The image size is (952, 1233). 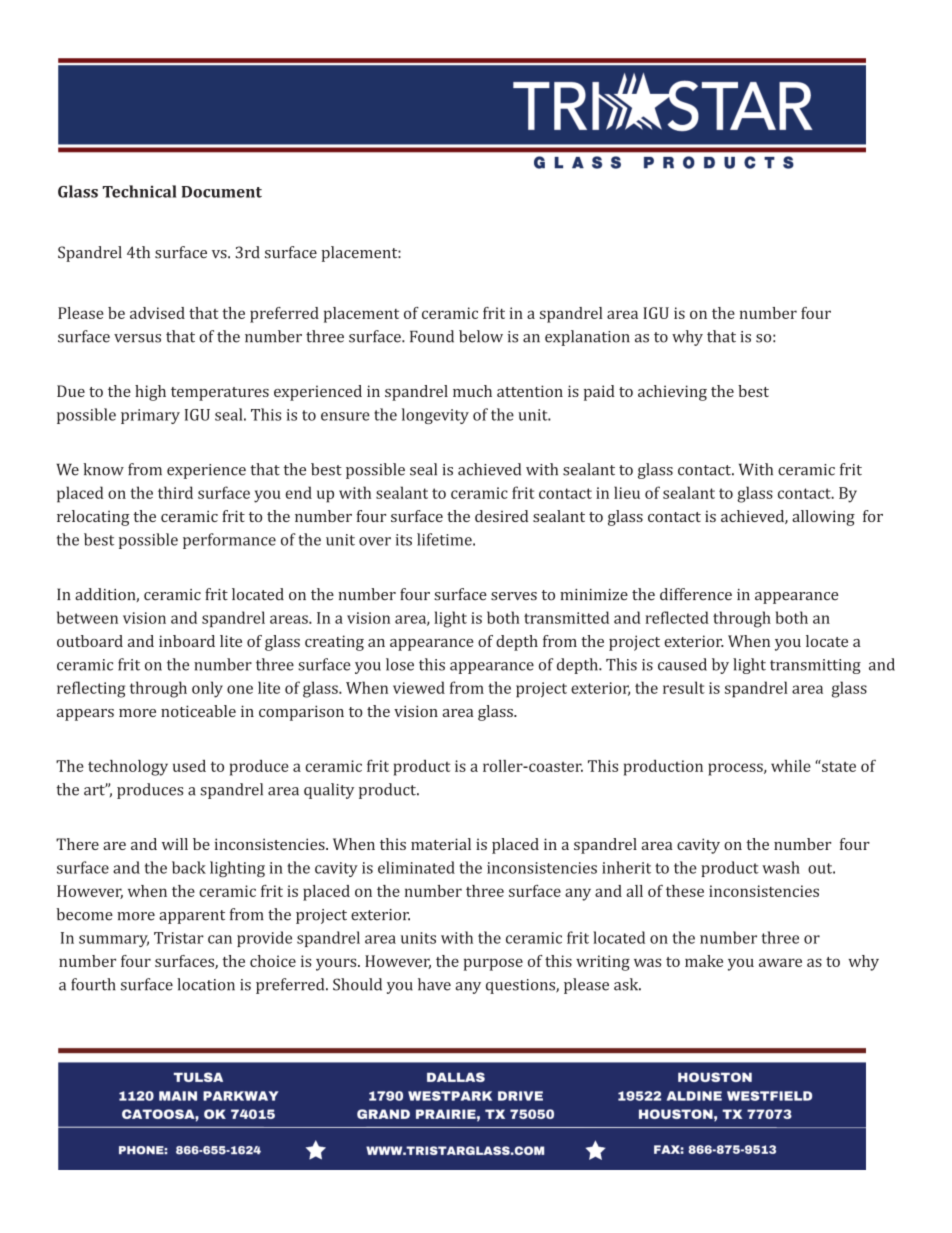 I want to click on Technical, so click(x=139, y=191).
